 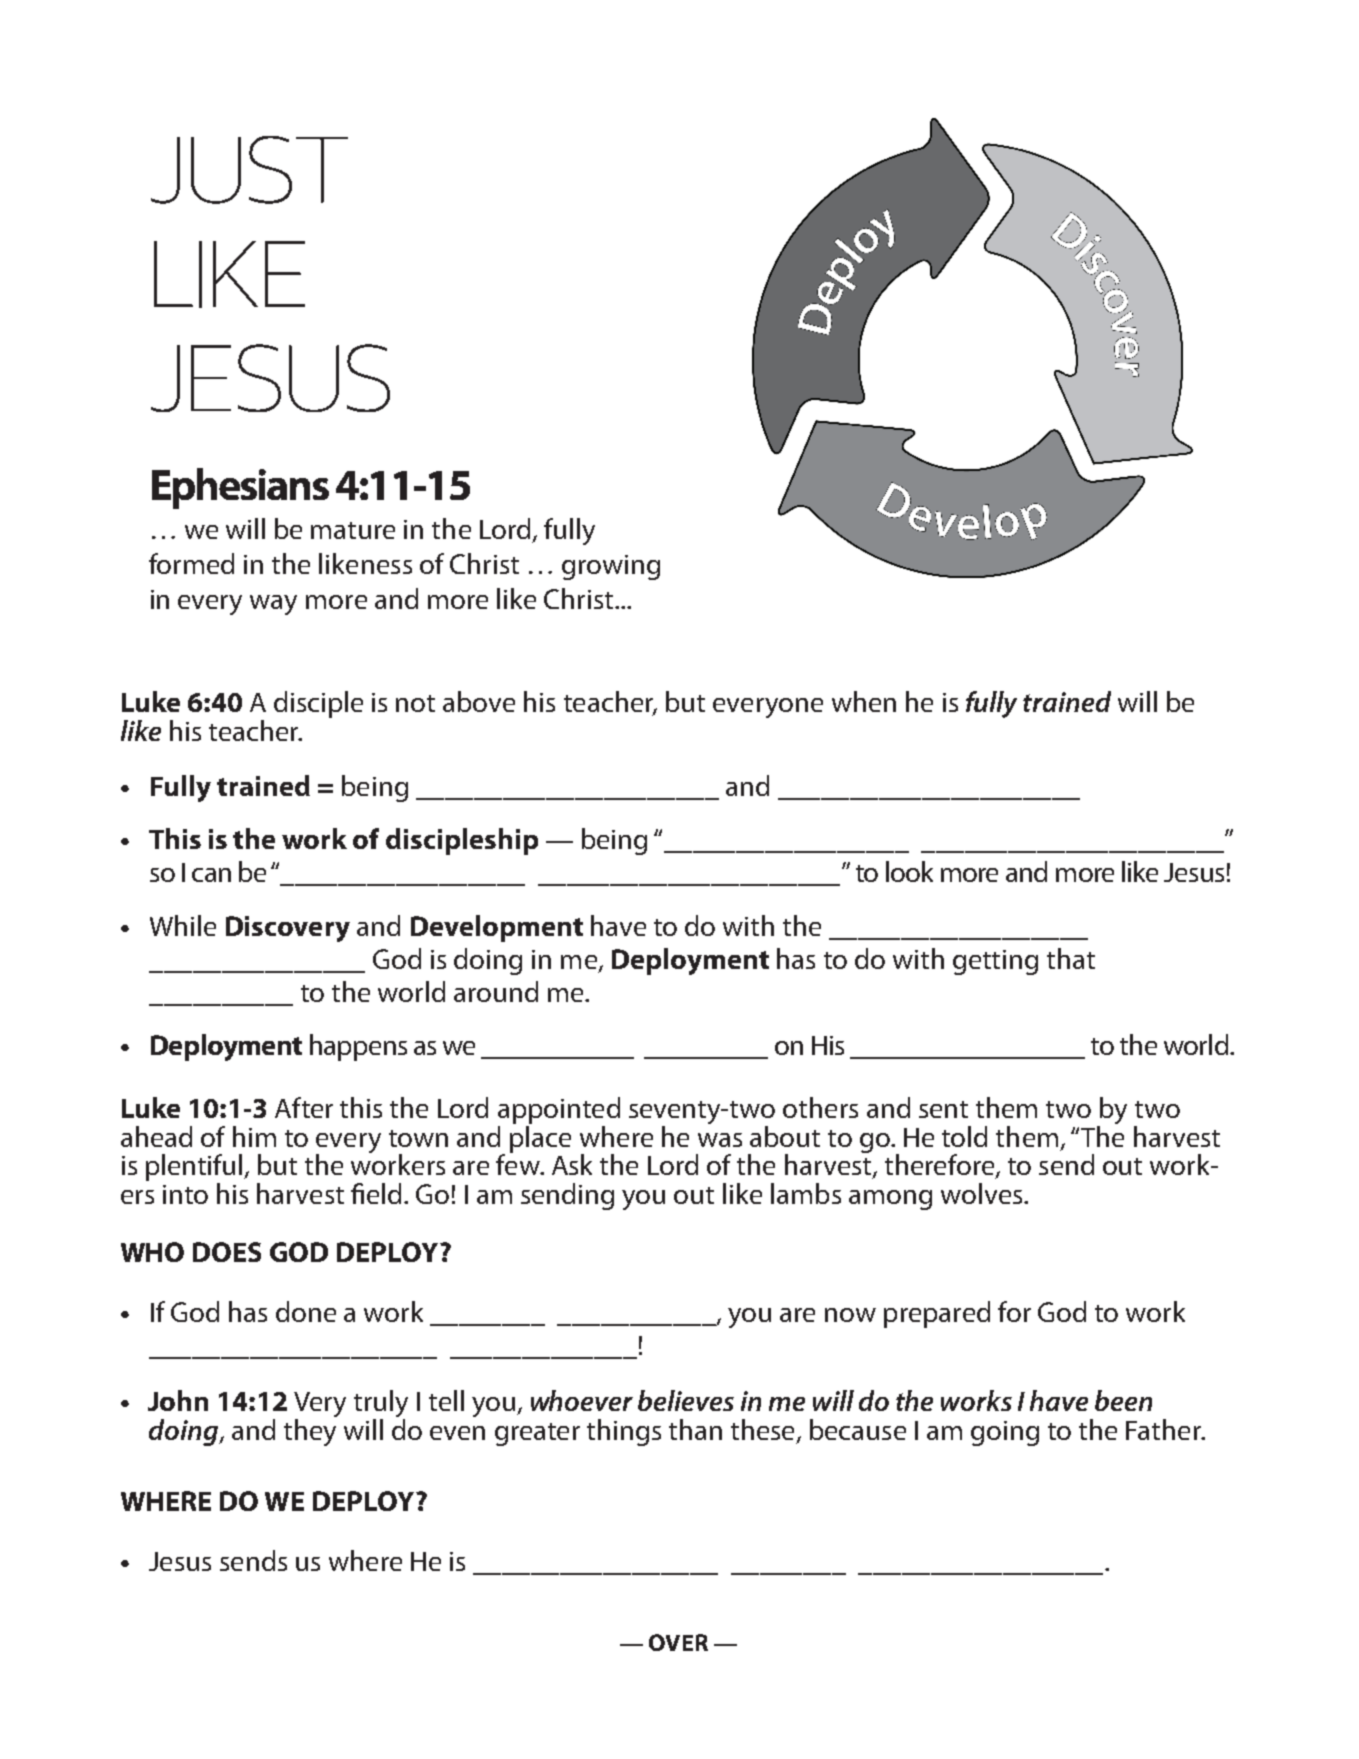 What do you see at coordinates (909, 871) in the document?
I see `look` at bounding box center [909, 871].
